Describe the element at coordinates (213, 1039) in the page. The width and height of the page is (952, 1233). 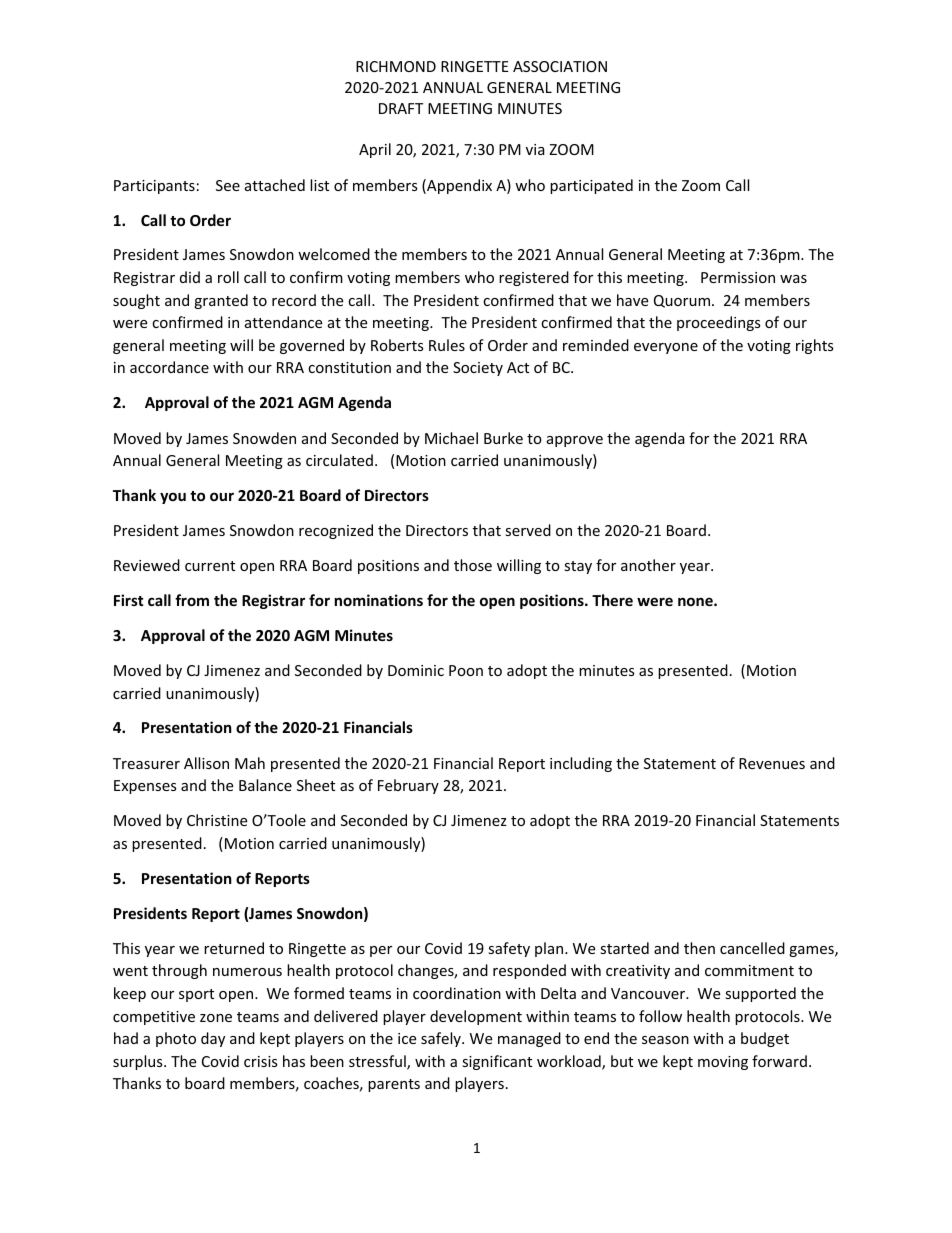
I see `day` at that location.
